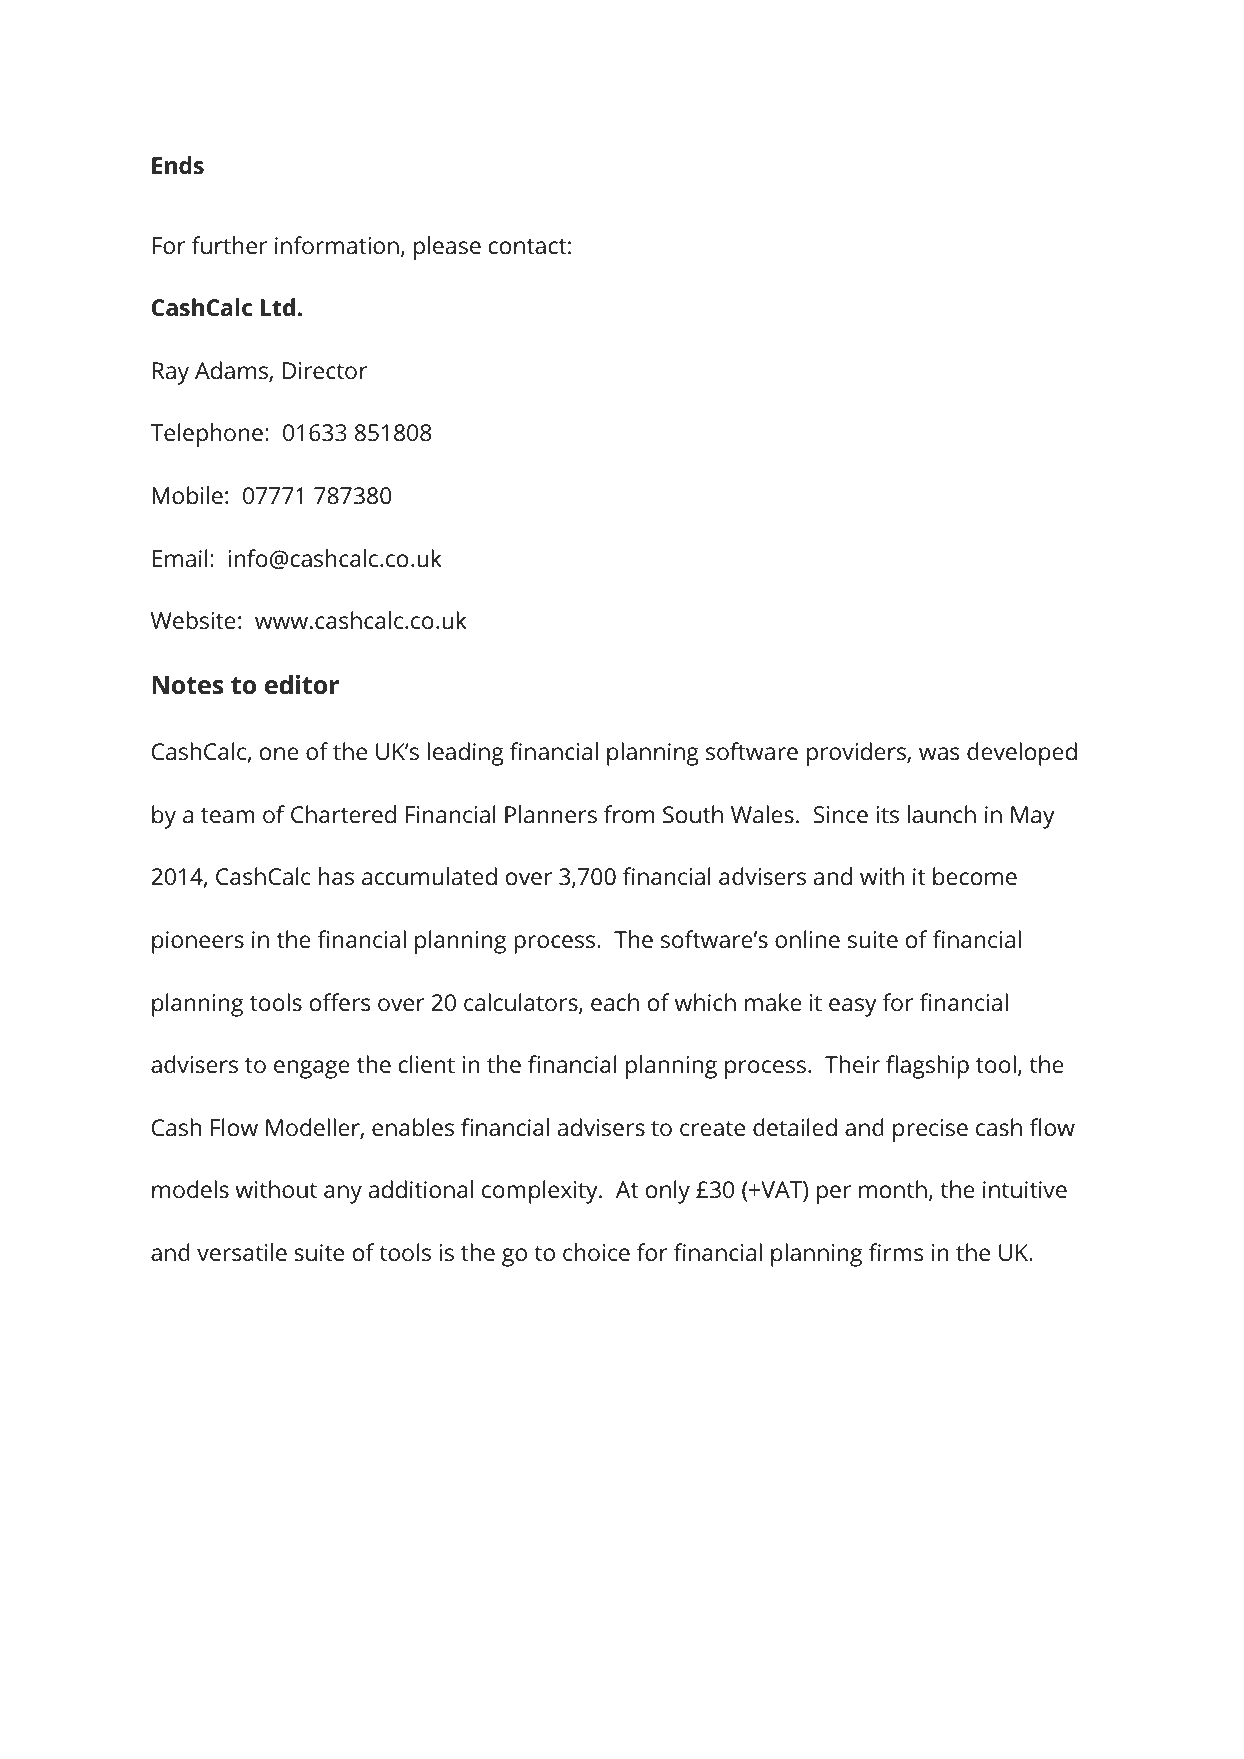  I want to click on further, so click(229, 245).
